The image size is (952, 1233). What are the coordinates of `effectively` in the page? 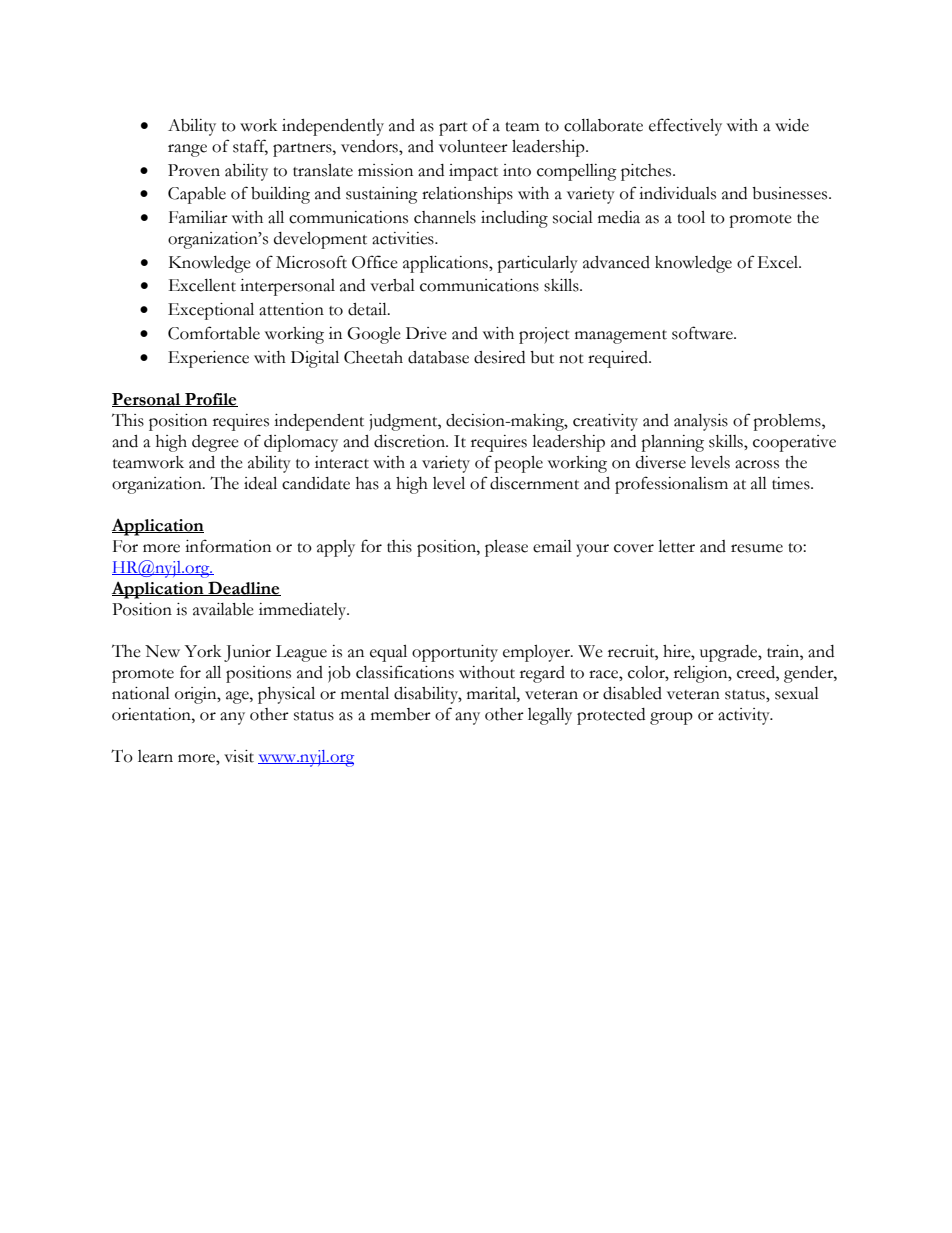 It's located at (685, 127).
